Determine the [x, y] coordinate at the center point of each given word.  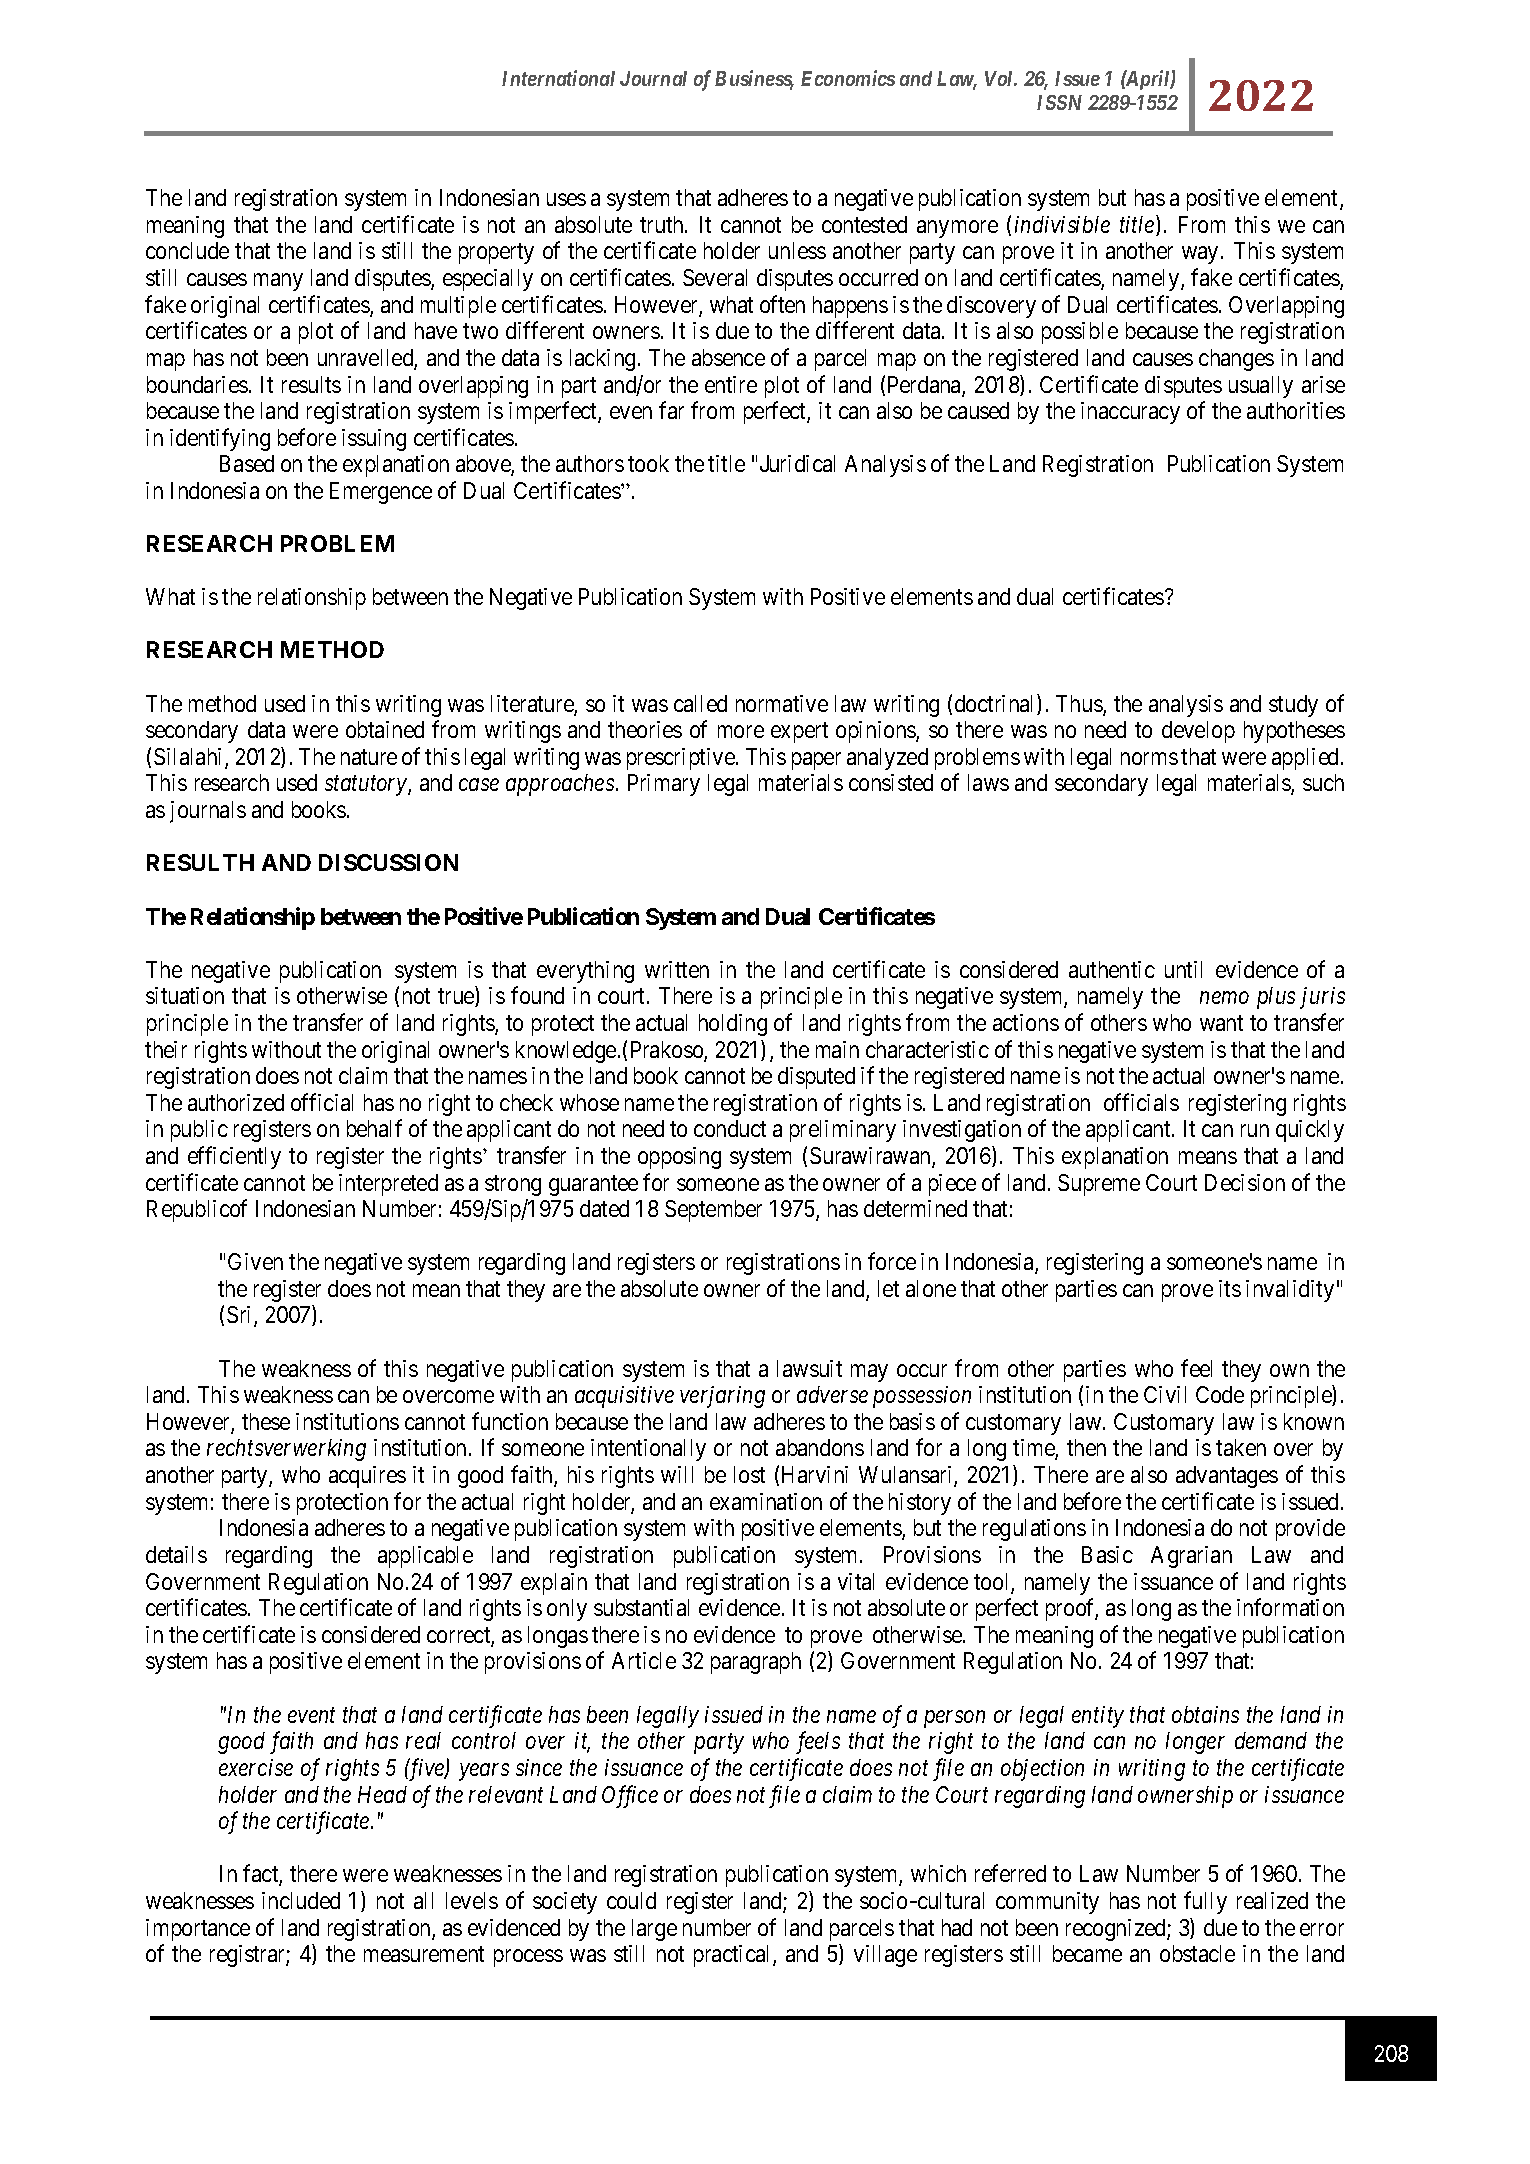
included [301, 1900]
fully [1205, 1902]
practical [734, 1956]
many [278, 282]
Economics [848, 78]
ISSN [1059, 102]
